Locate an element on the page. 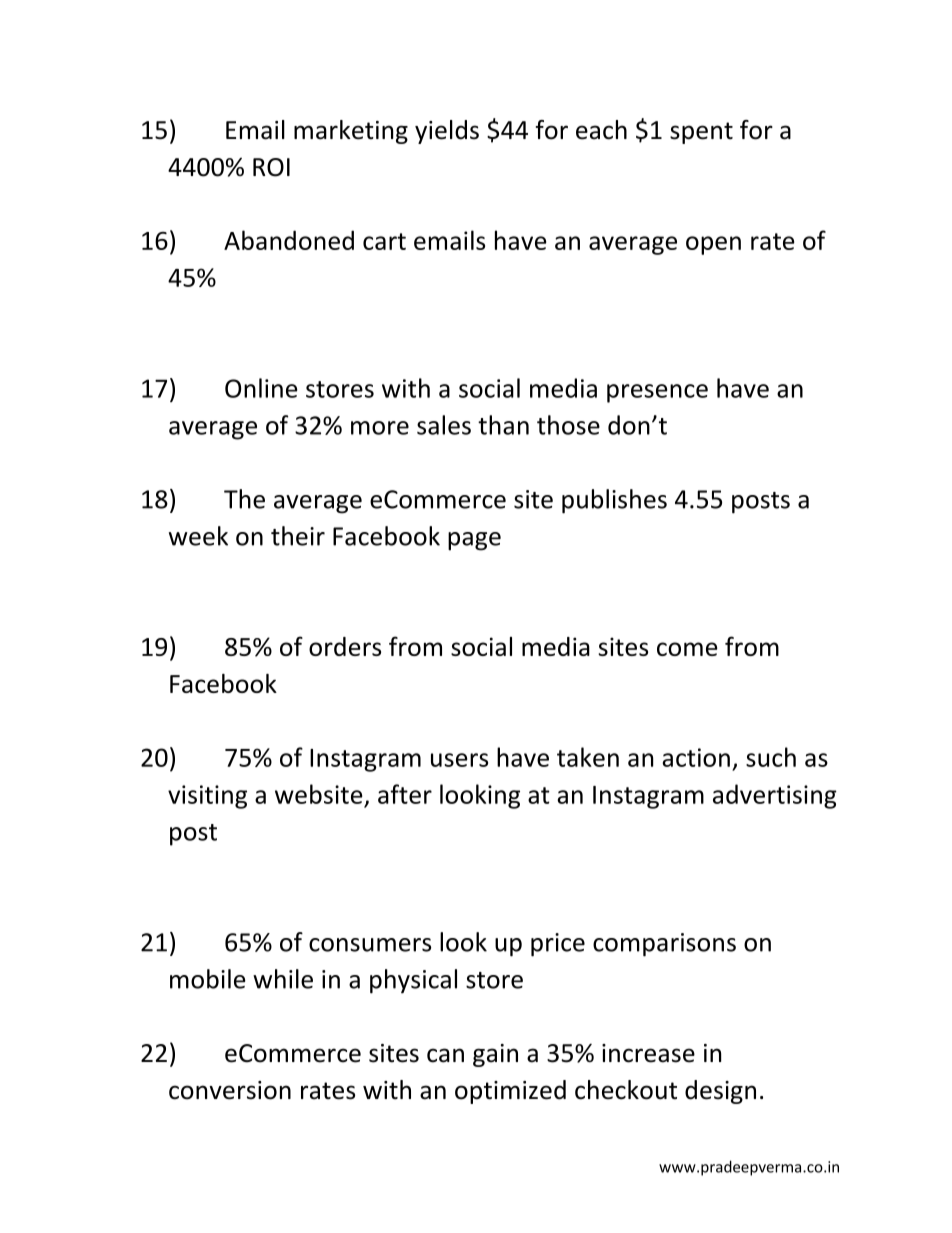 This image has width=952, height=1233. visiting is located at coordinates (207, 797).
